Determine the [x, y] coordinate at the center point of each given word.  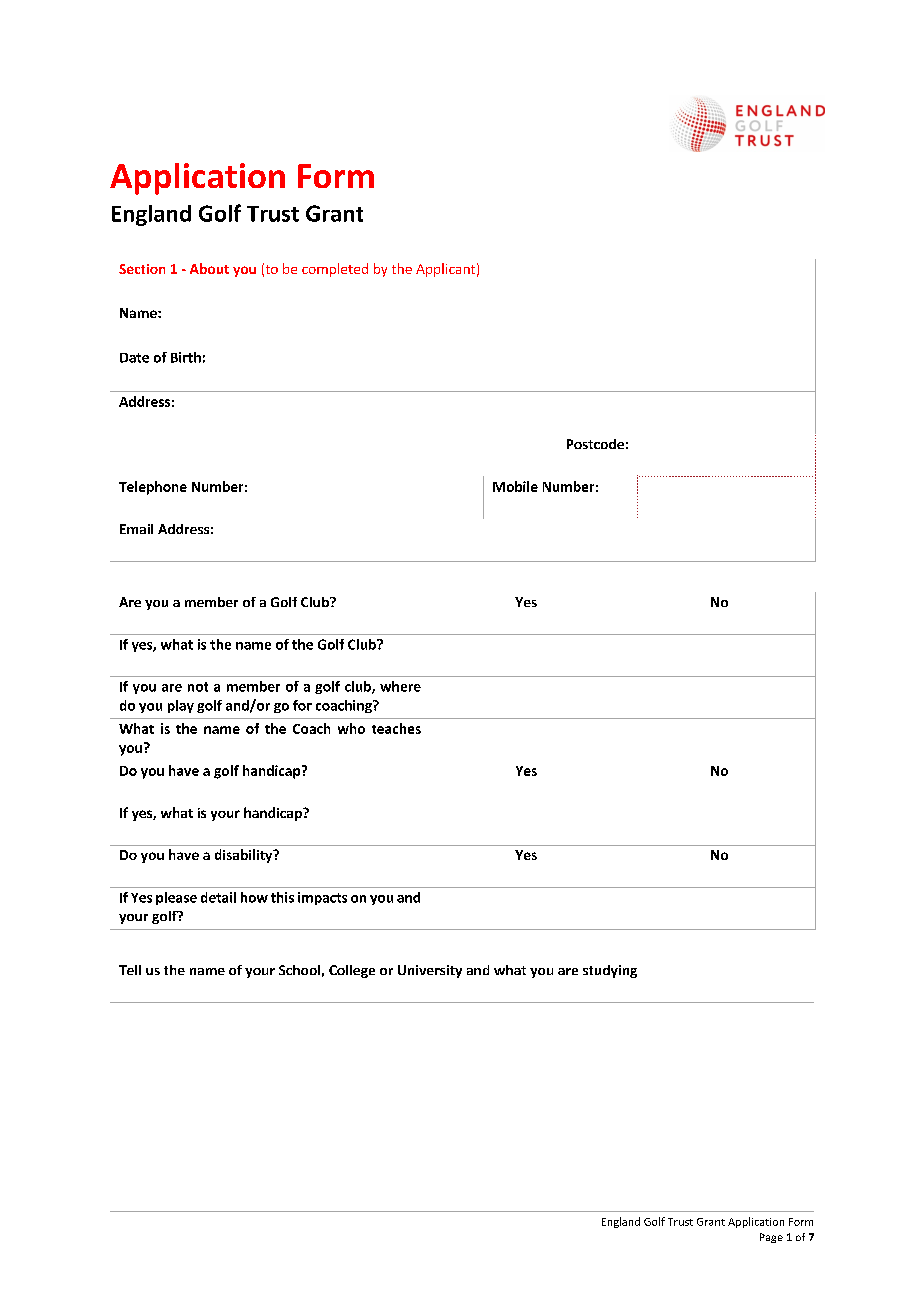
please [176, 898]
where [400, 686]
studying [610, 971]
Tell [130, 970]
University [430, 971]
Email [136, 529]
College [352, 971]
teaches [396, 728]
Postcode [595, 444]
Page [771, 1238]
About [209, 268]
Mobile [515, 486]
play [181, 706]
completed [335, 270]
